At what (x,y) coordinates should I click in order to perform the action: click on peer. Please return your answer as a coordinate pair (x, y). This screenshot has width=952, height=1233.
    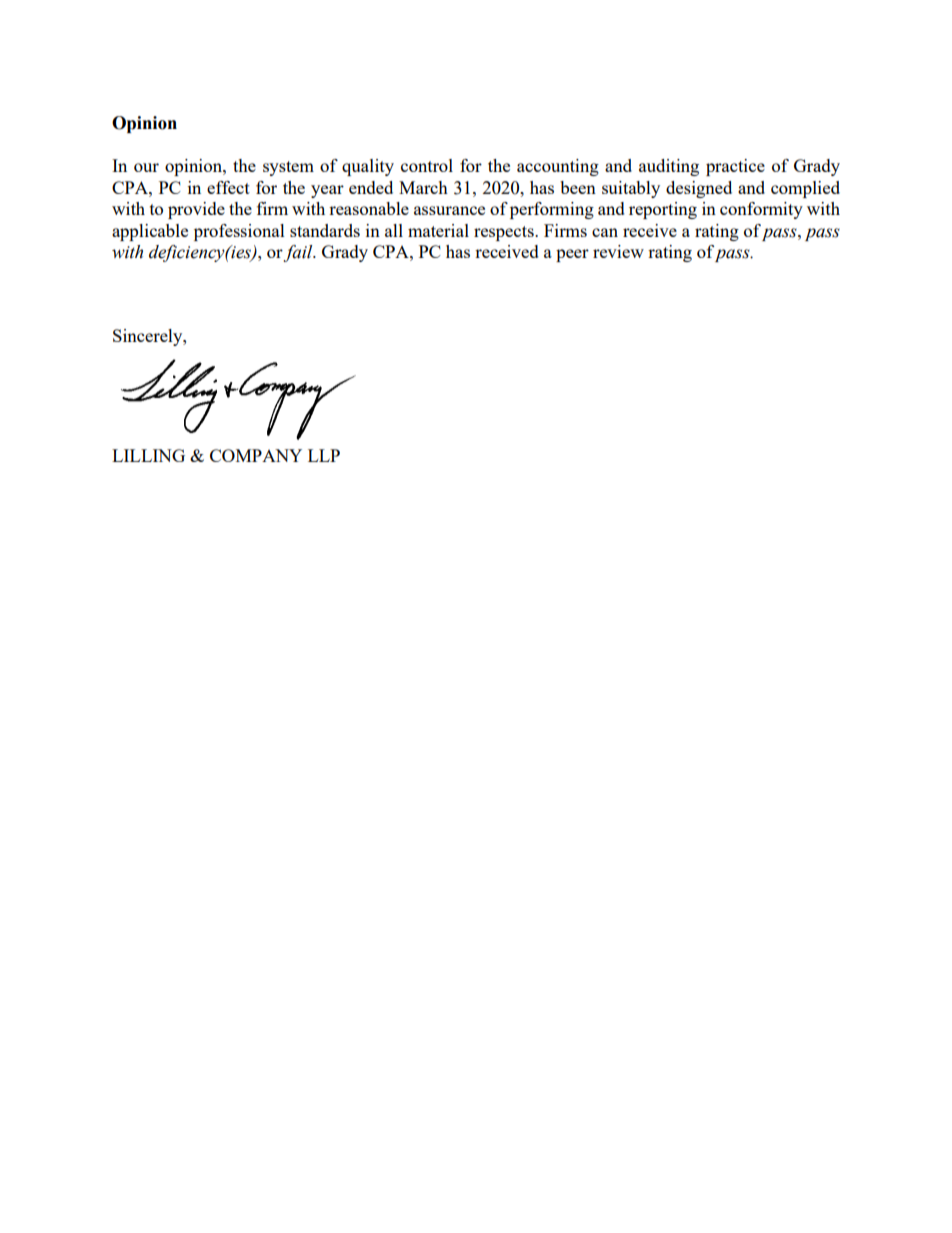
    Looking at the image, I should click on (572, 255).
